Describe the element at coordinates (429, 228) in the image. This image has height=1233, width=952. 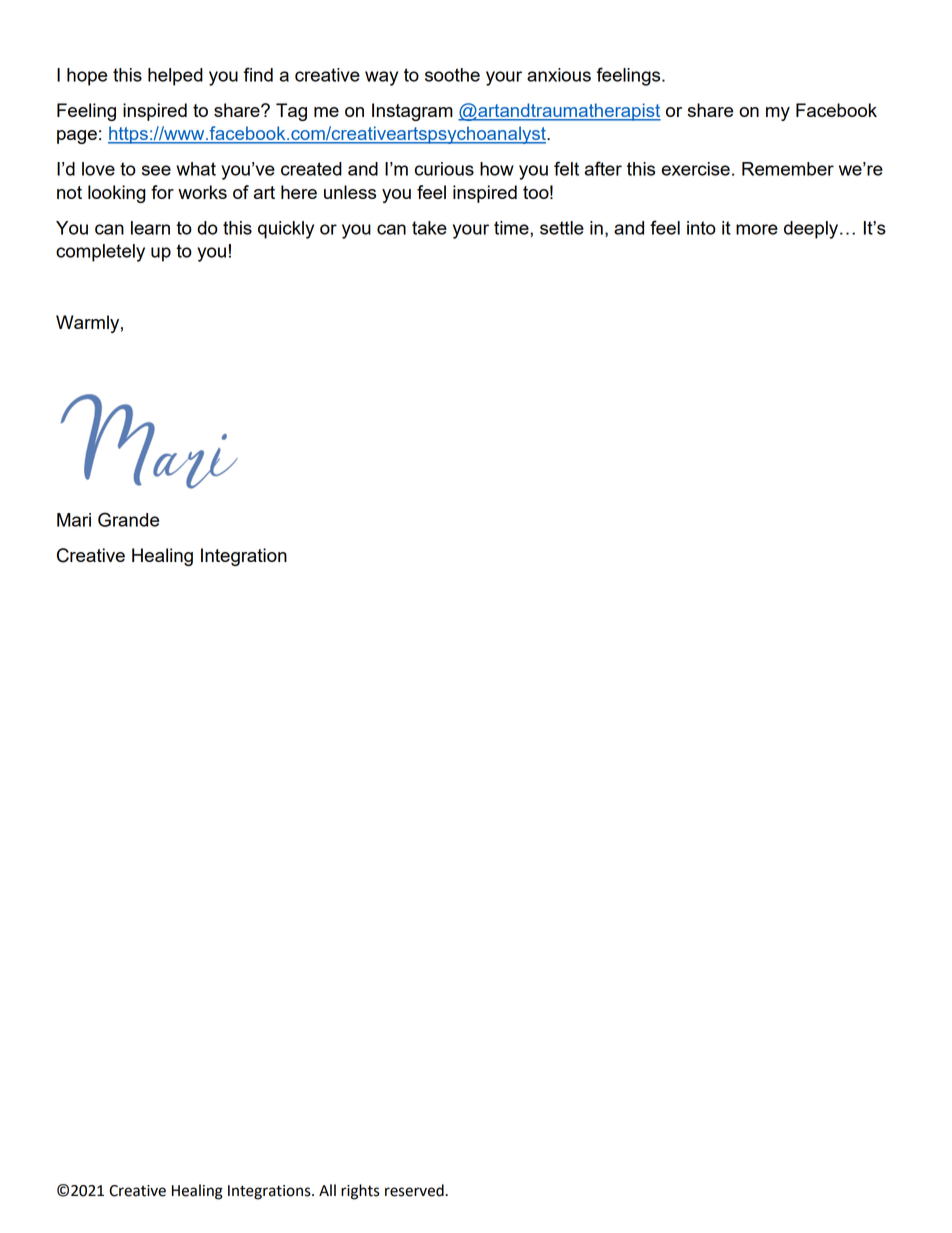
I see `take` at that location.
